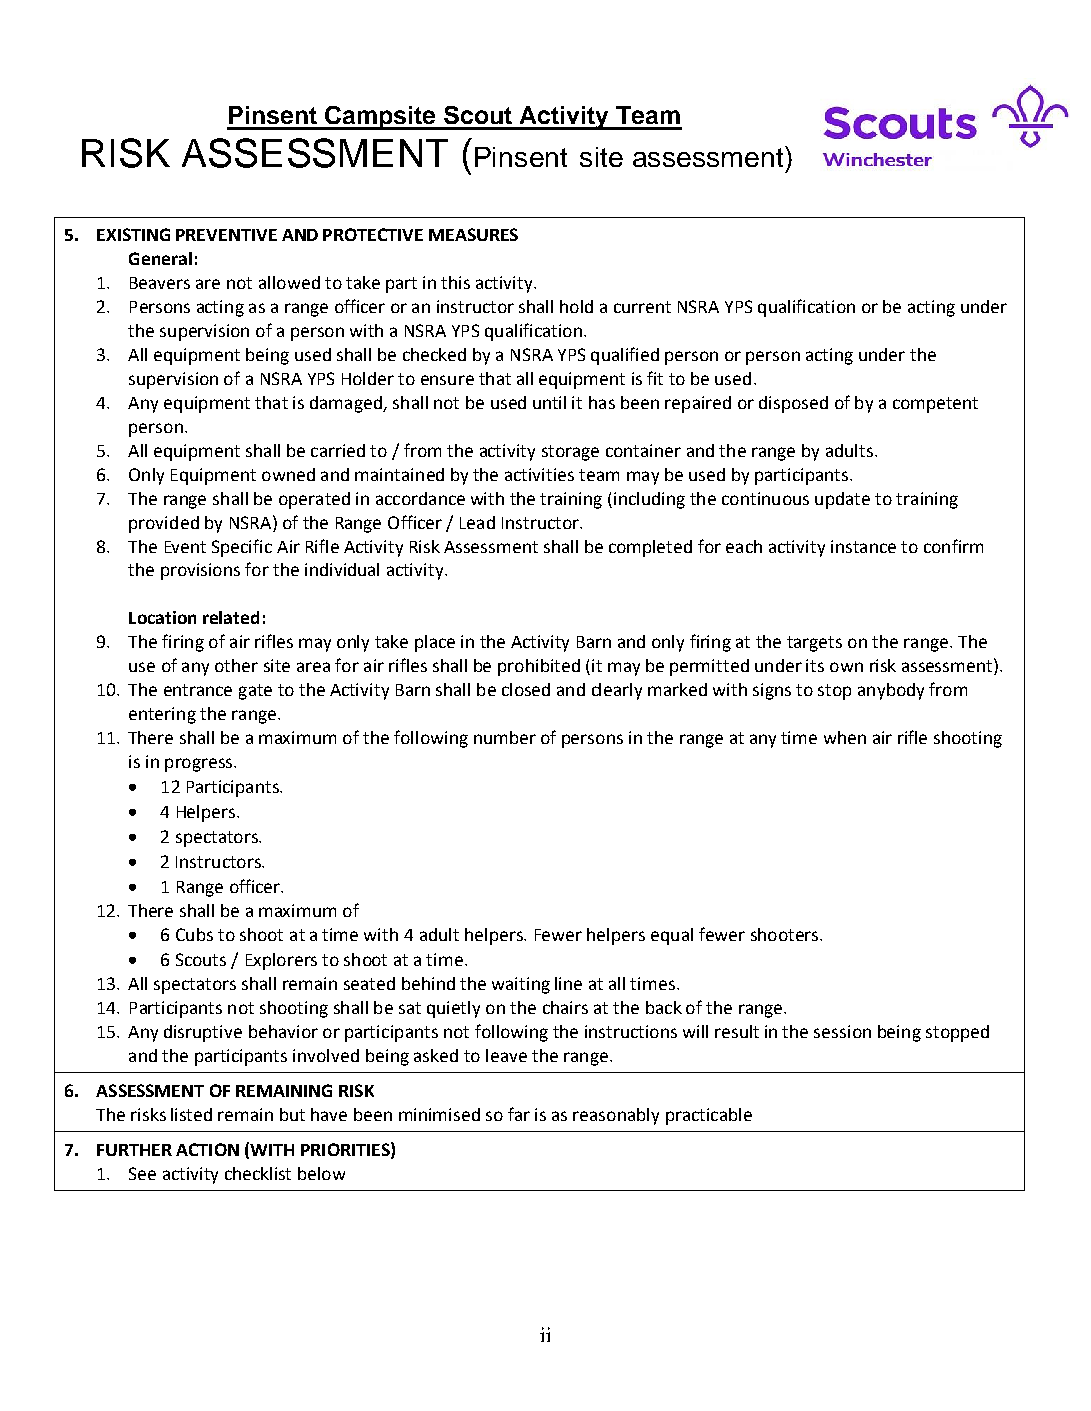  I want to click on current, so click(642, 307).
